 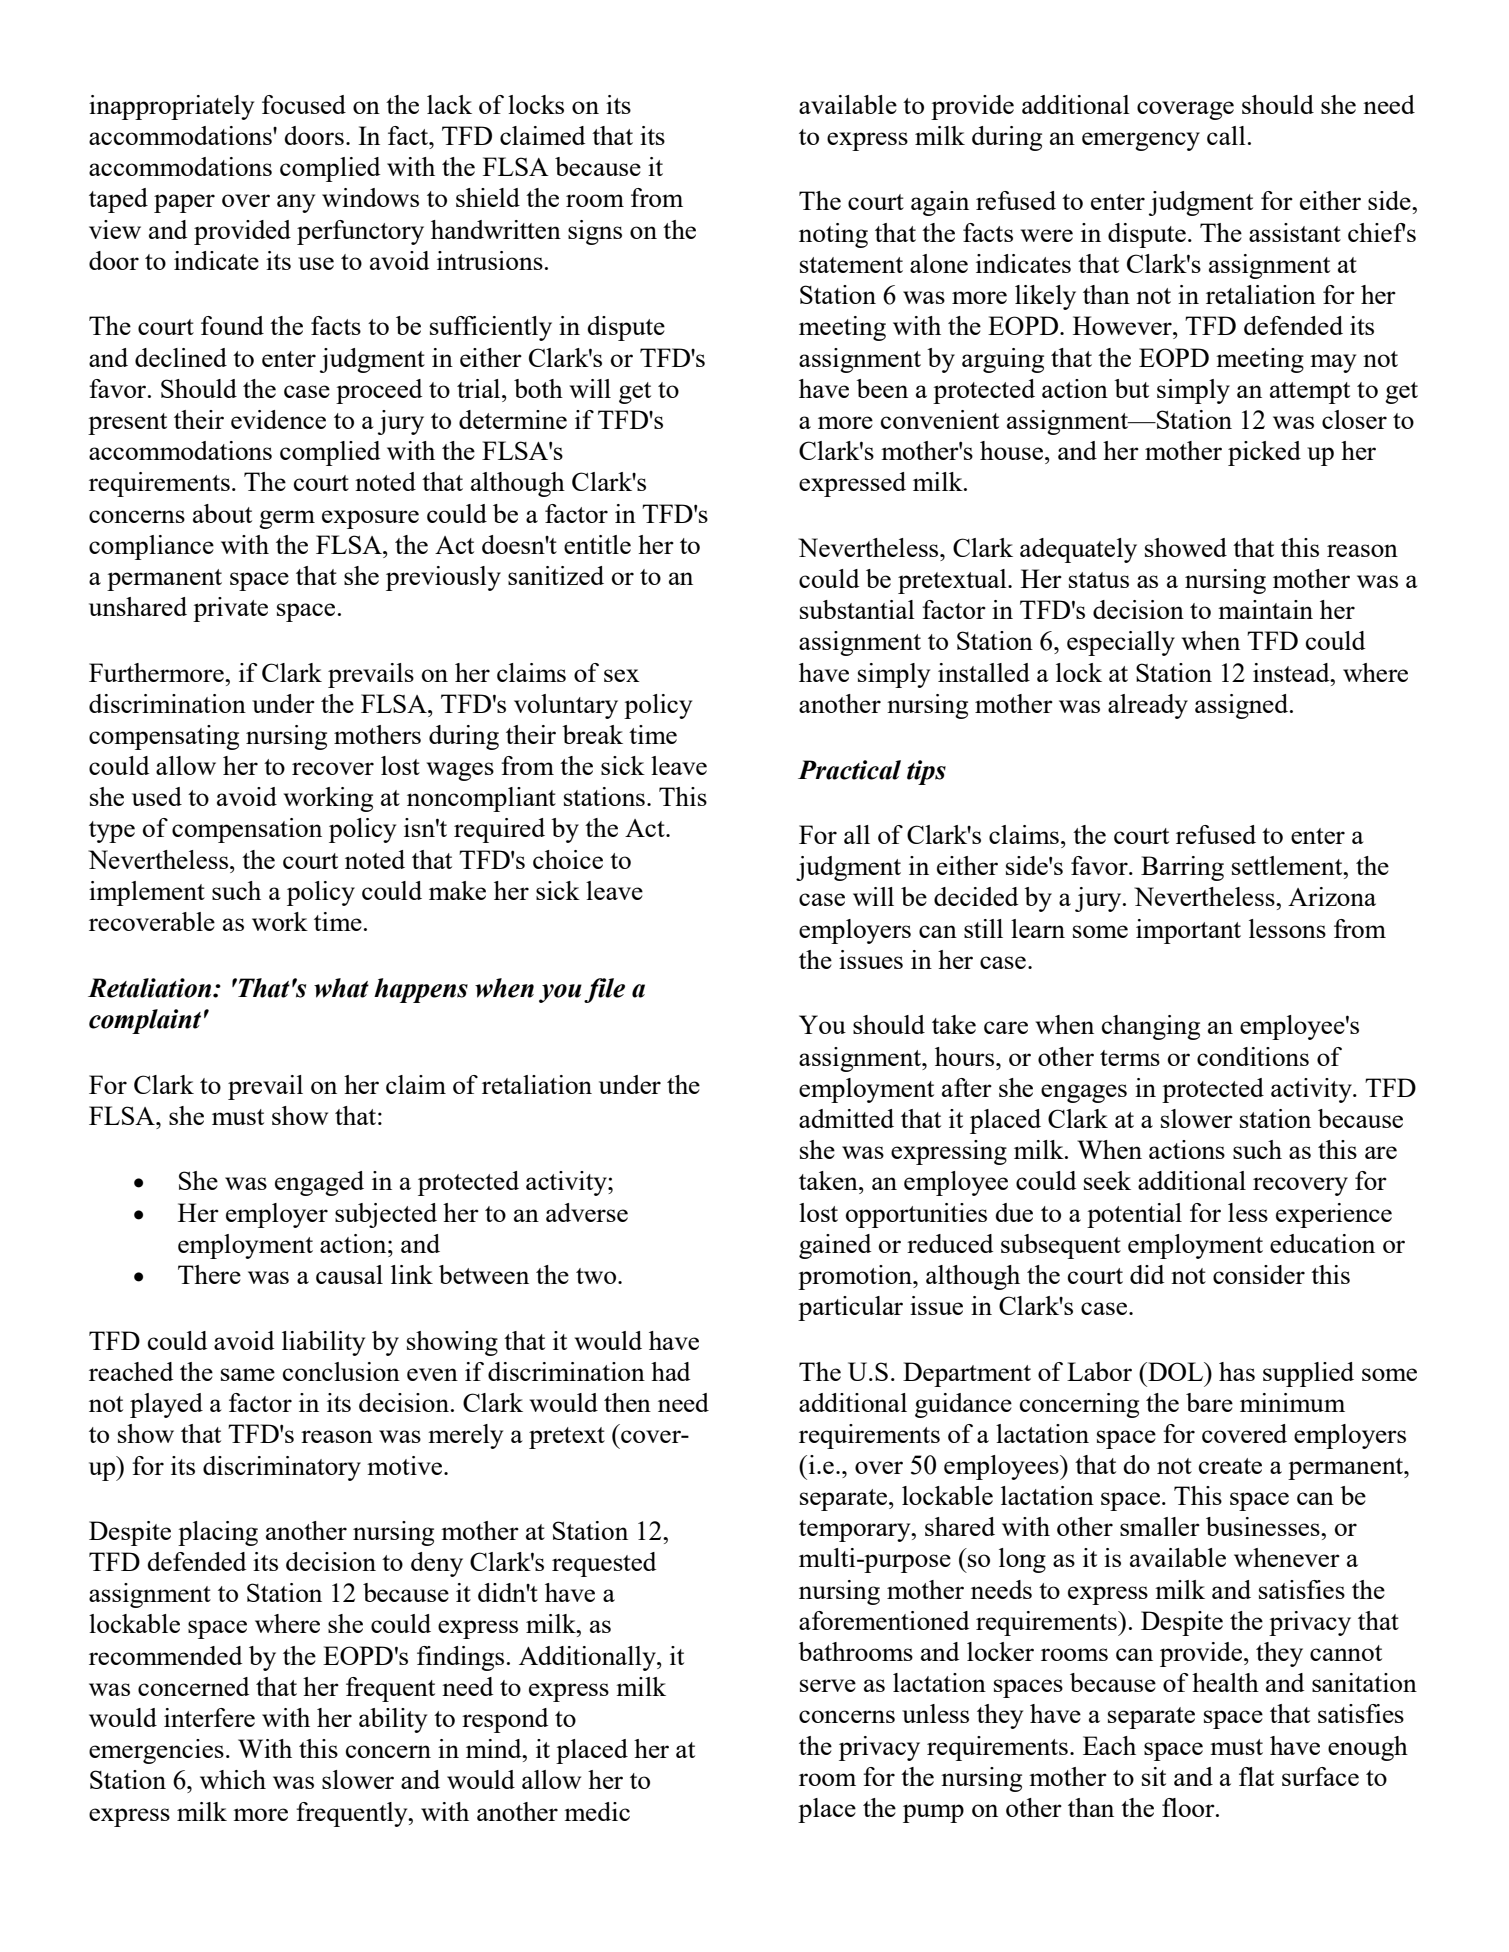 What do you see at coordinates (233, 1779) in the screenshot?
I see `which` at bounding box center [233, 1779].
